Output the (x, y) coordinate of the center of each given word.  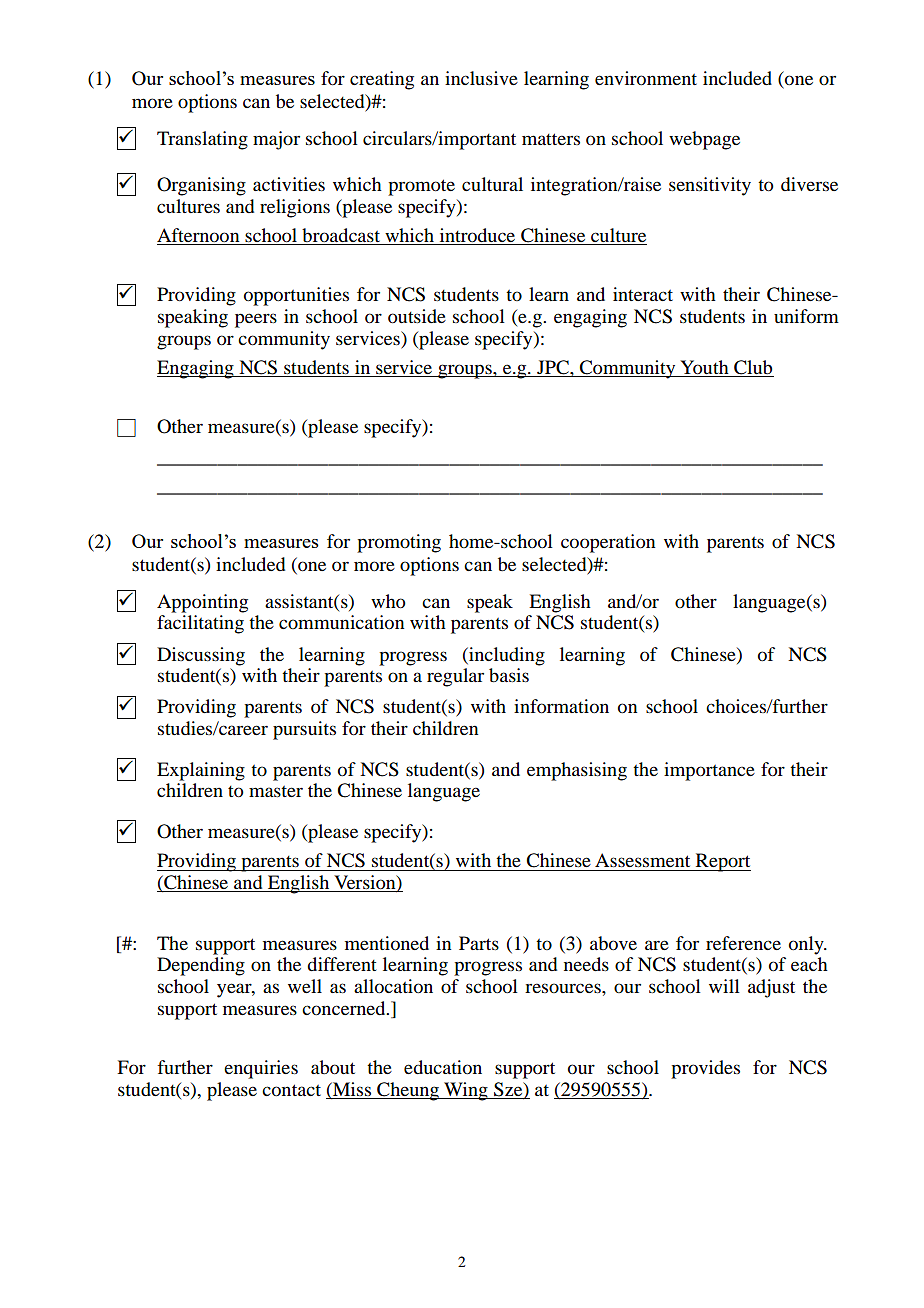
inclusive (481, 78)
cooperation (608, 543)
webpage (704, 140)
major (276, 140)
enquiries (261, 1069)
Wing (466, 1091)
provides (705, 1069)
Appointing (202, 603)
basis (509, 675)
